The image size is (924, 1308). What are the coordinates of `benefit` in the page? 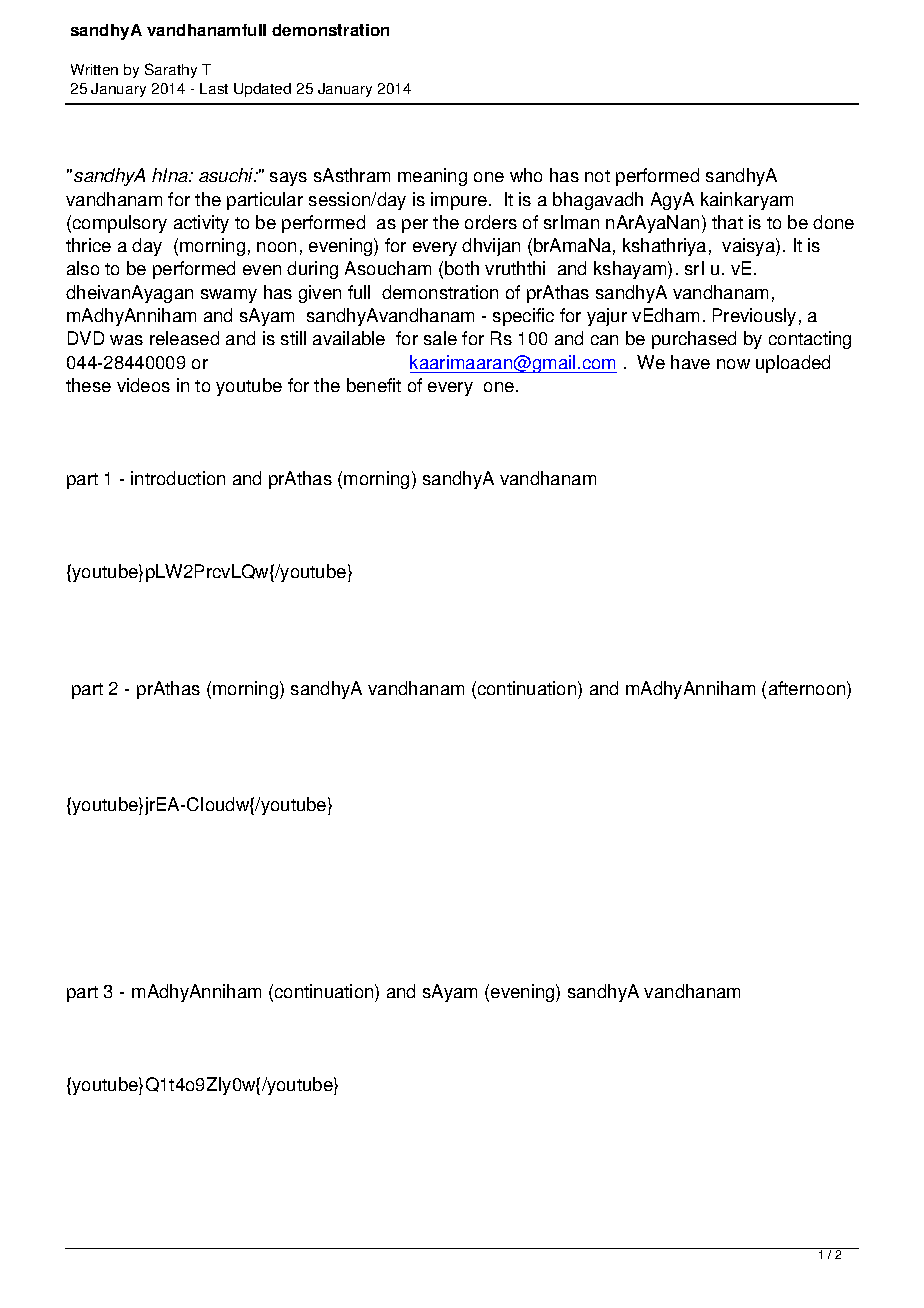 It's located at (374, 385).
